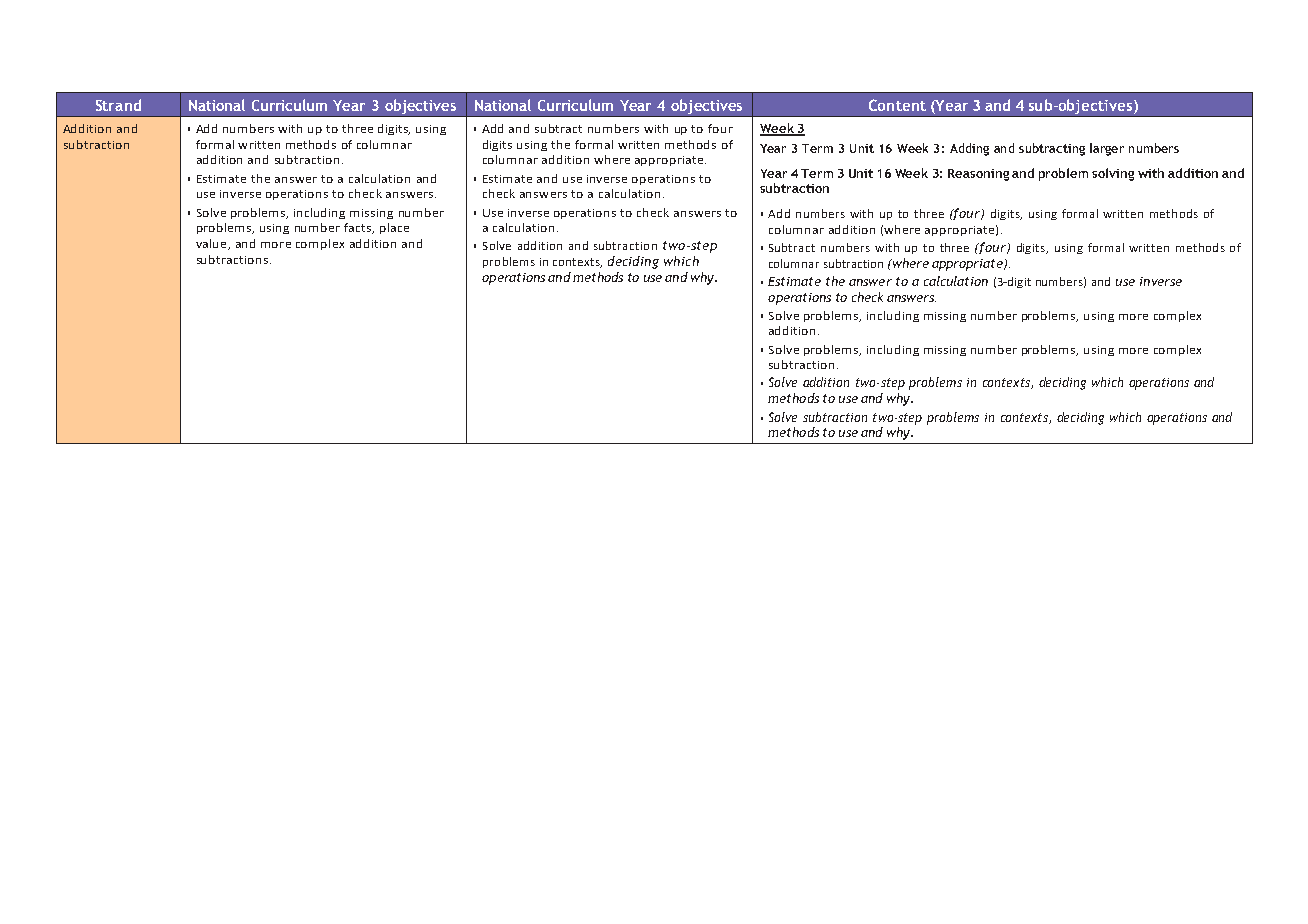 The image size is (1308, 924). I want to click on Strand, so click(118, 105).
